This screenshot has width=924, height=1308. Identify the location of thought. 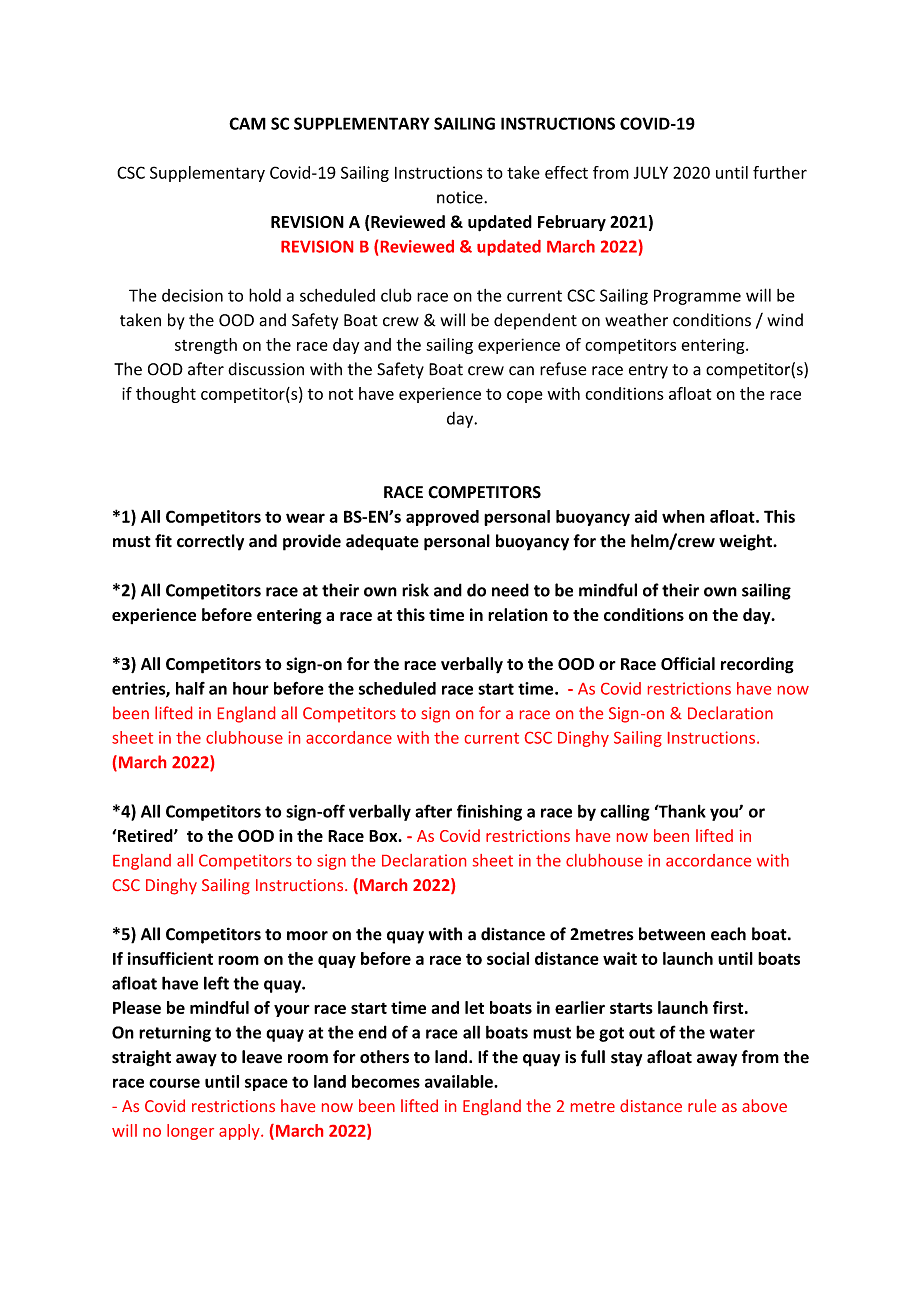
(166, 395).
